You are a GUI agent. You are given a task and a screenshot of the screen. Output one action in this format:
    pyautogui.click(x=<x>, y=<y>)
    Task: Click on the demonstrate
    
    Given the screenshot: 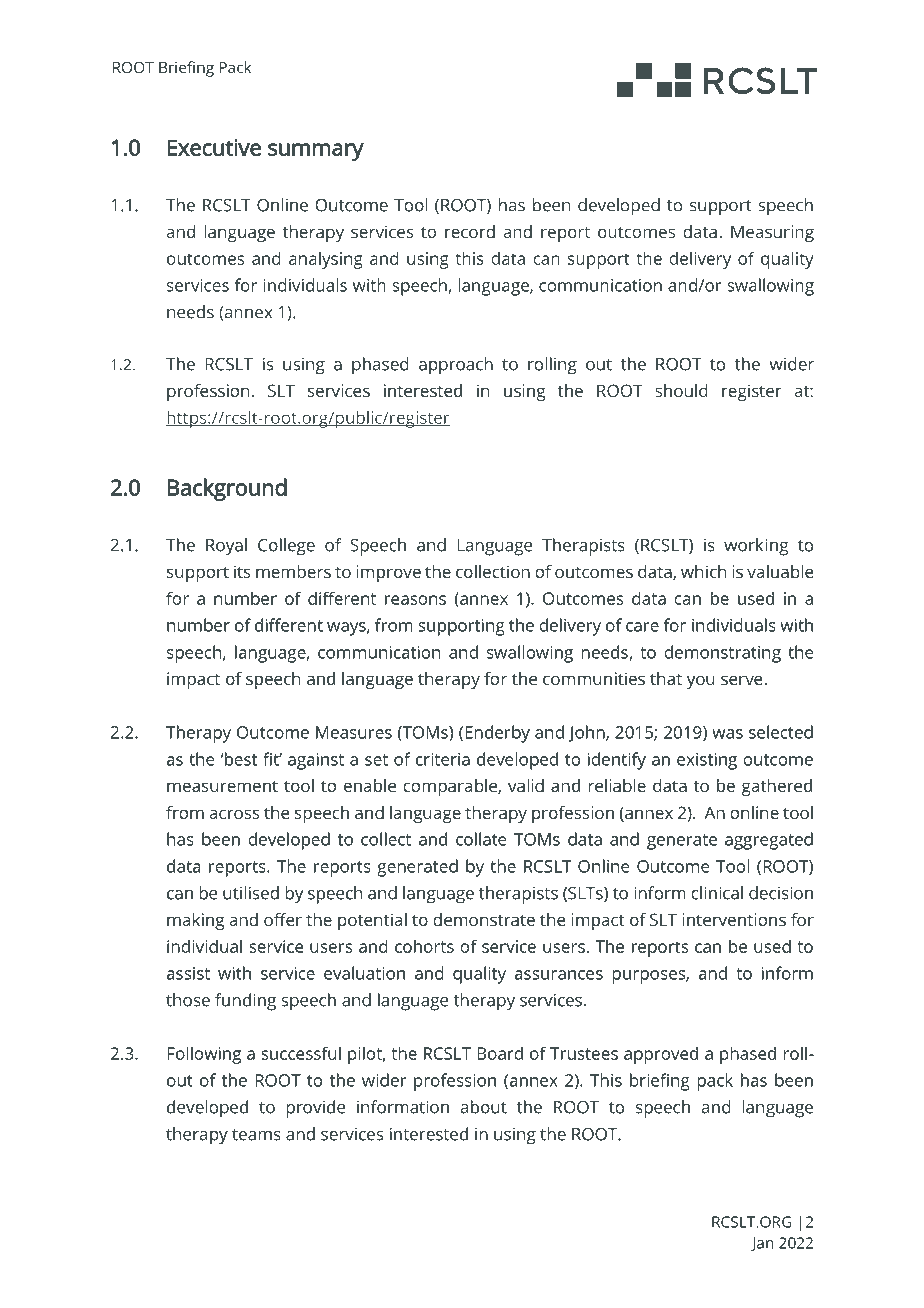 What is the action you would take?
    pyautogui.click(x=484, y=919)
